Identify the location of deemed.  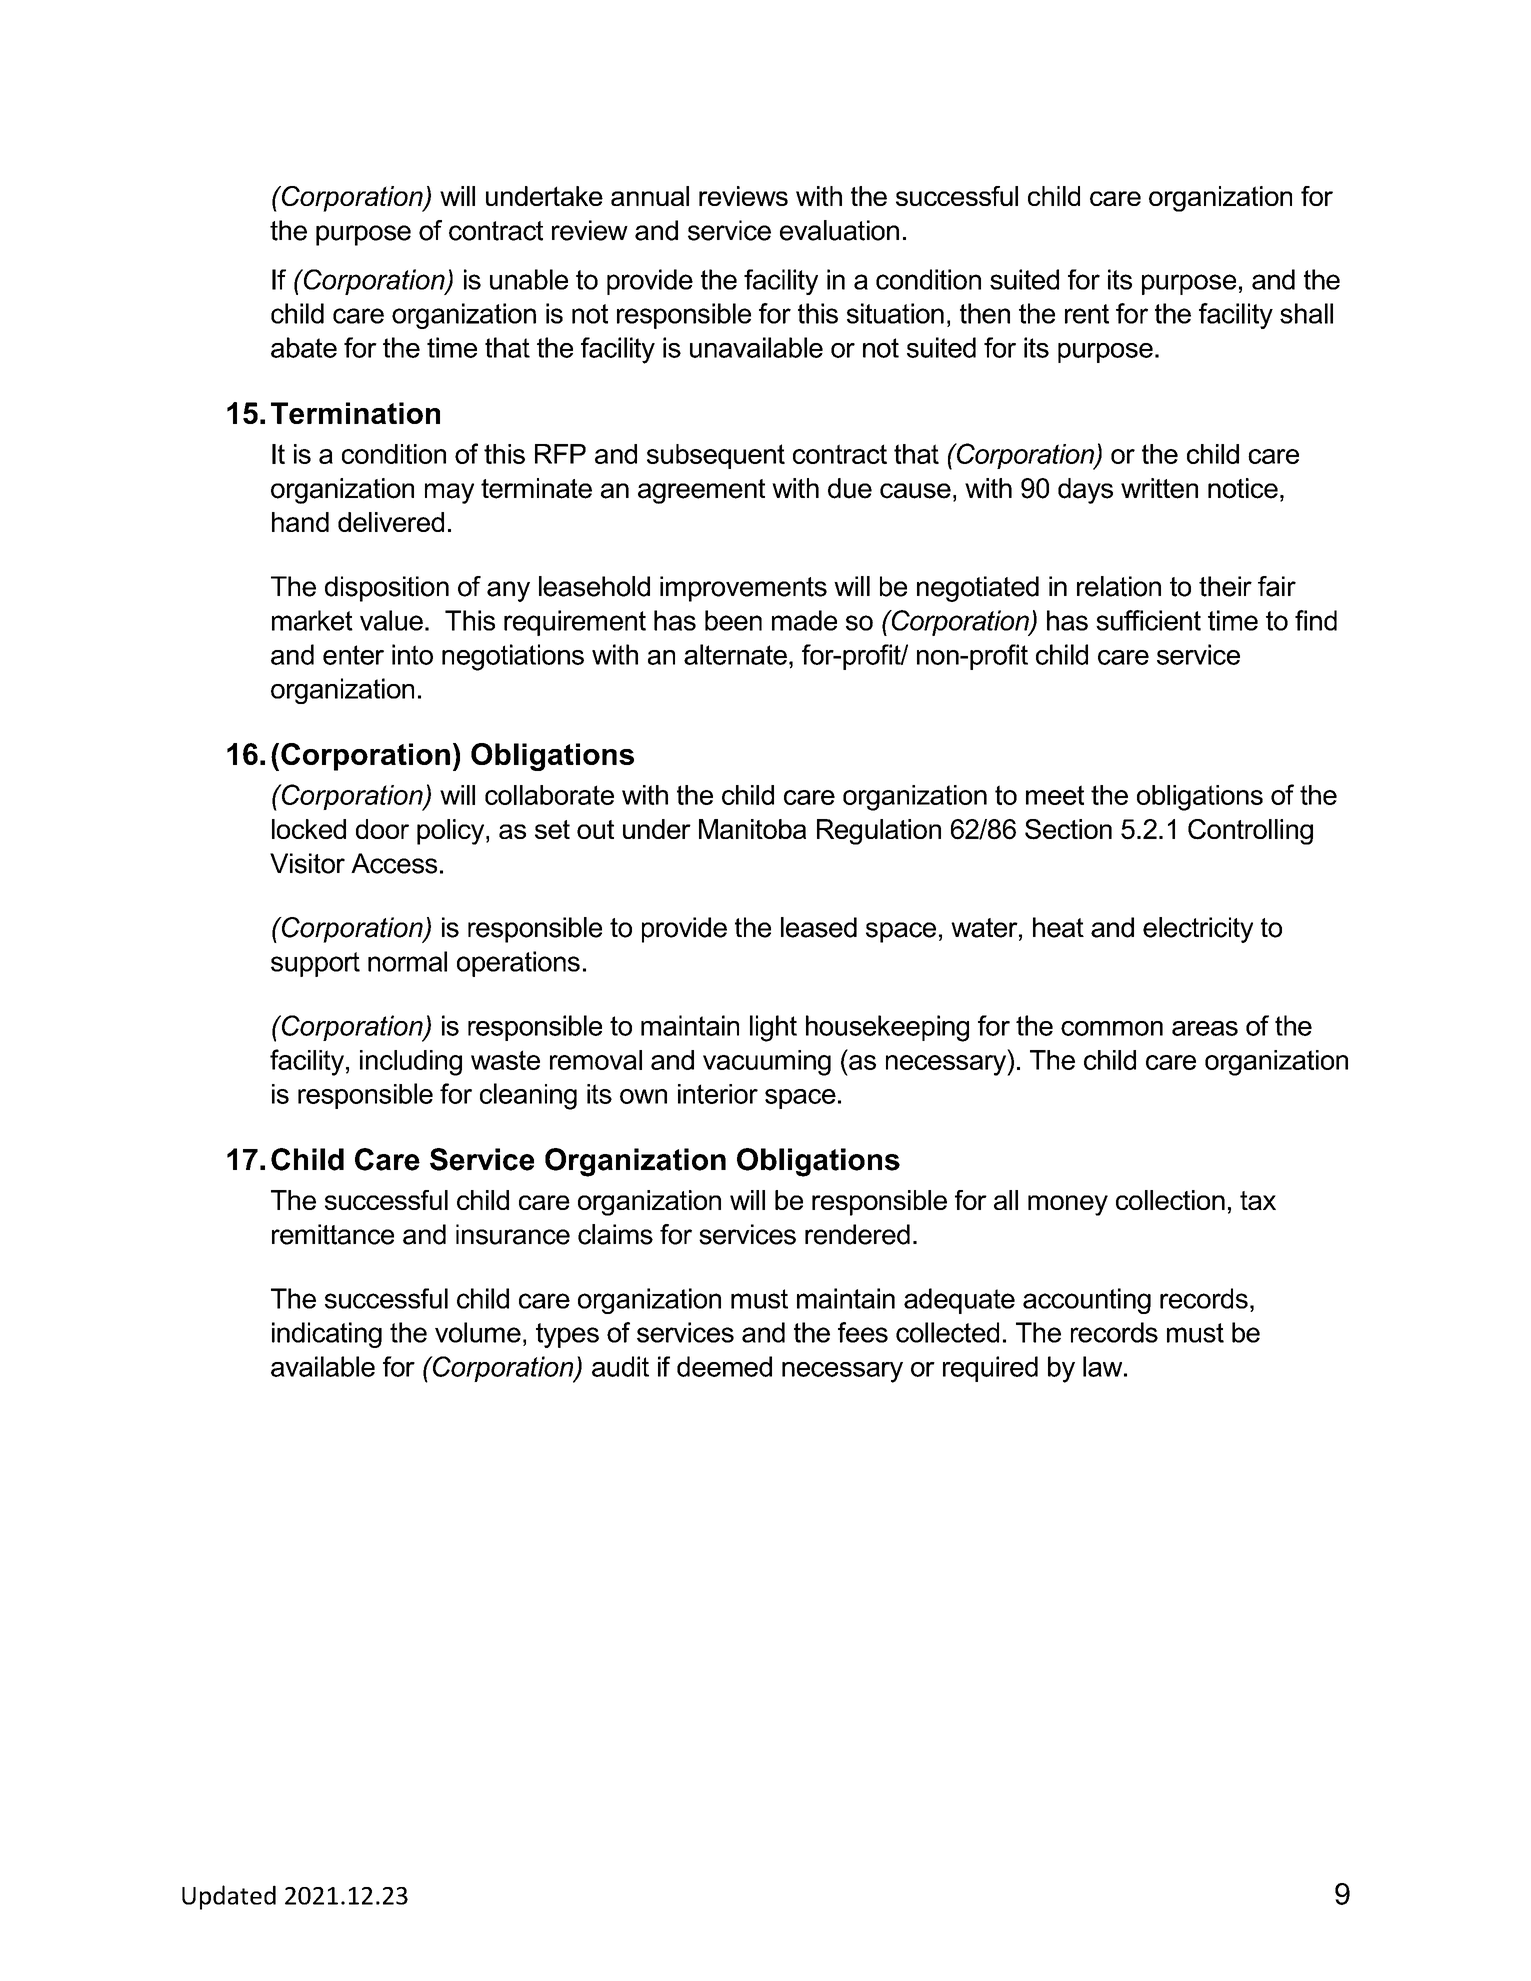
(724, 1366).
